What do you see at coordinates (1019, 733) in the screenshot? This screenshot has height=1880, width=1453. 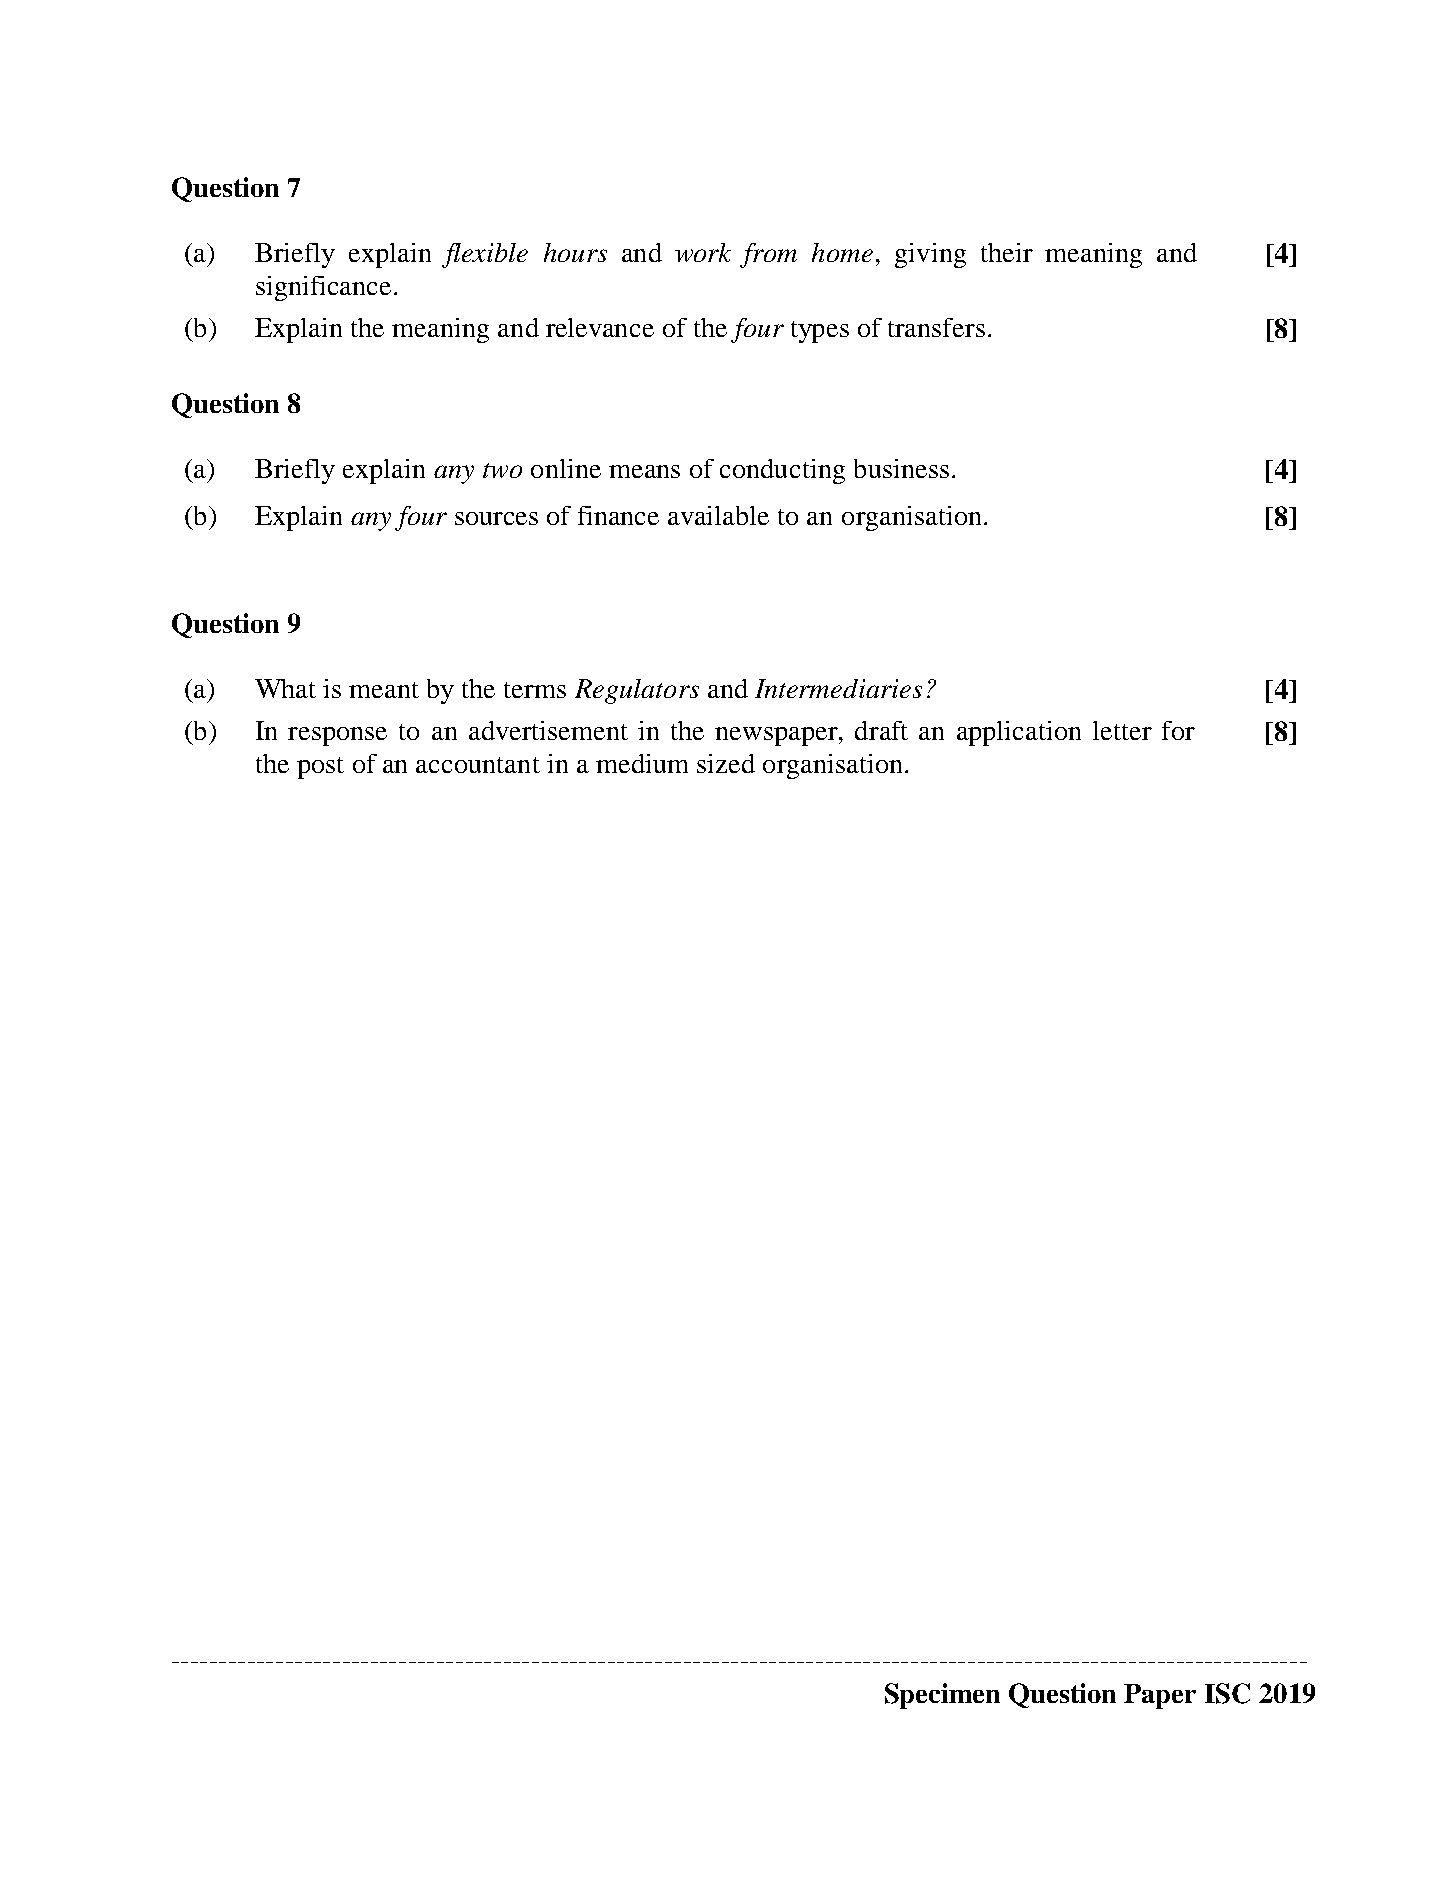 I see `application` at bounding box center [1019, 733].
